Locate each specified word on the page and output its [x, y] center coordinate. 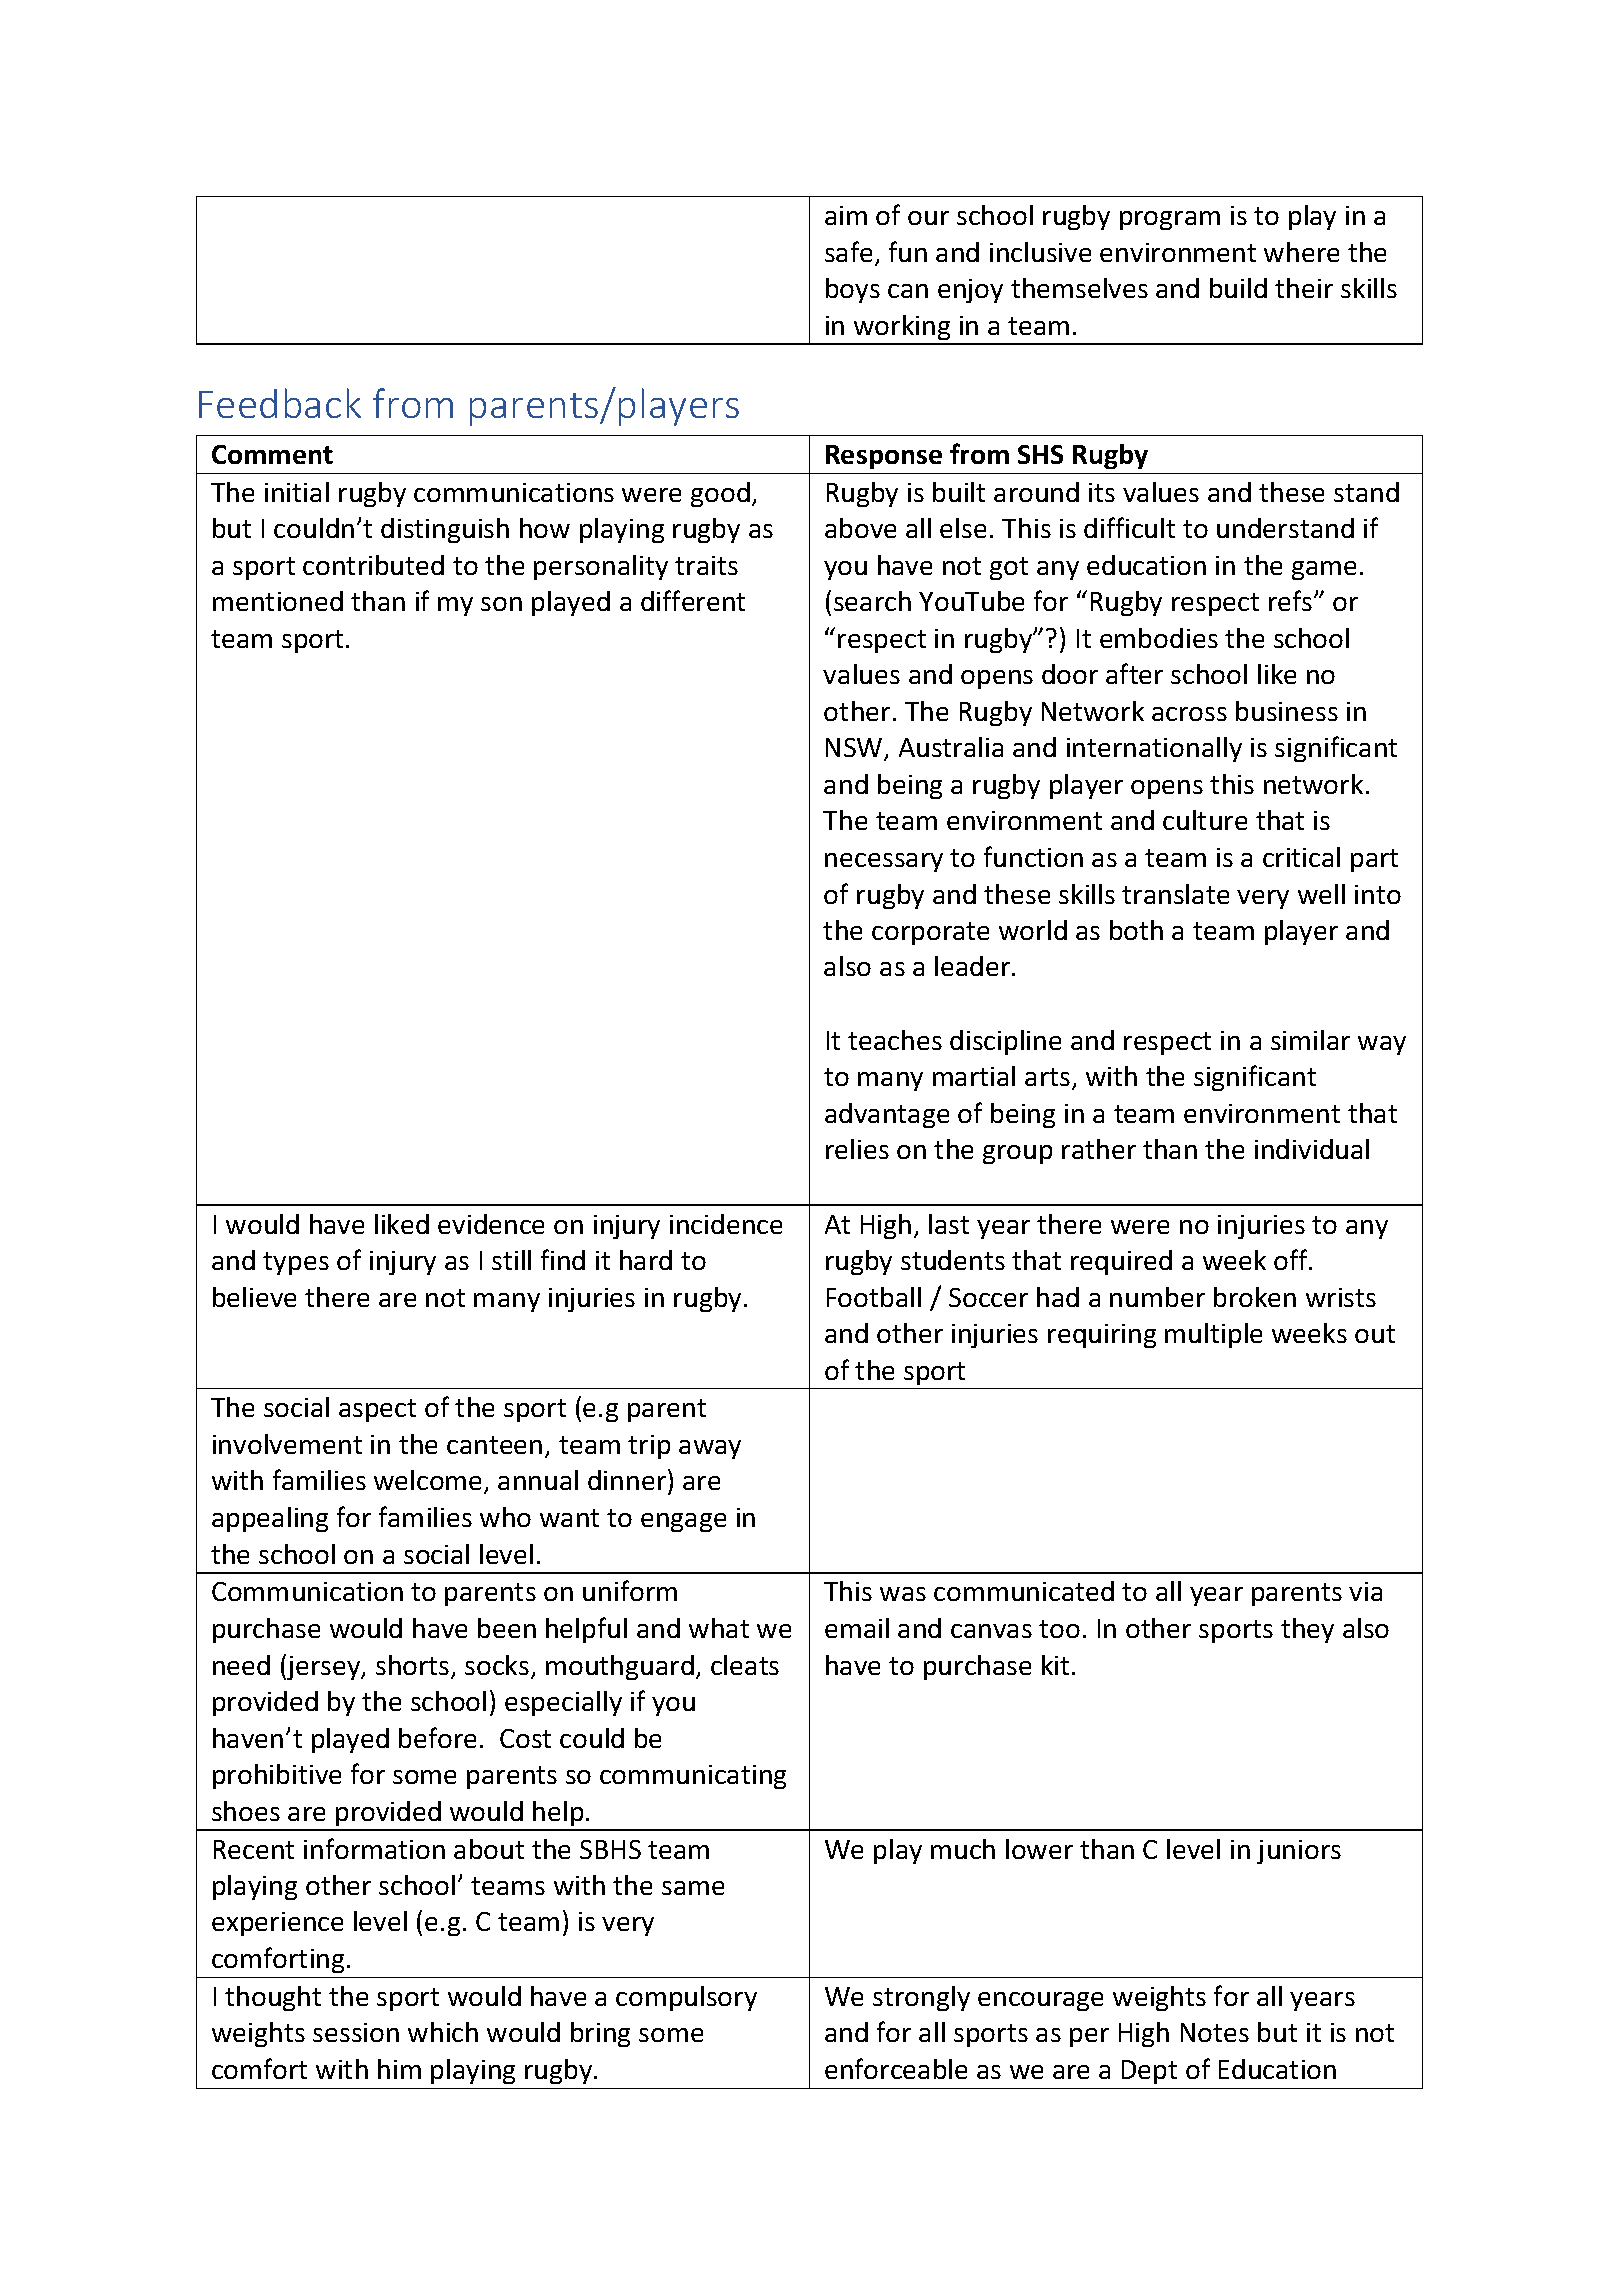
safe [848, 251]
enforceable [896, 2068]
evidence [491, 1224]
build [1238, 288]
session [356, 2032]
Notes [1215, 2032]
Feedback [280, 403]
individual [1312, 1149]
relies [857, 1149]
